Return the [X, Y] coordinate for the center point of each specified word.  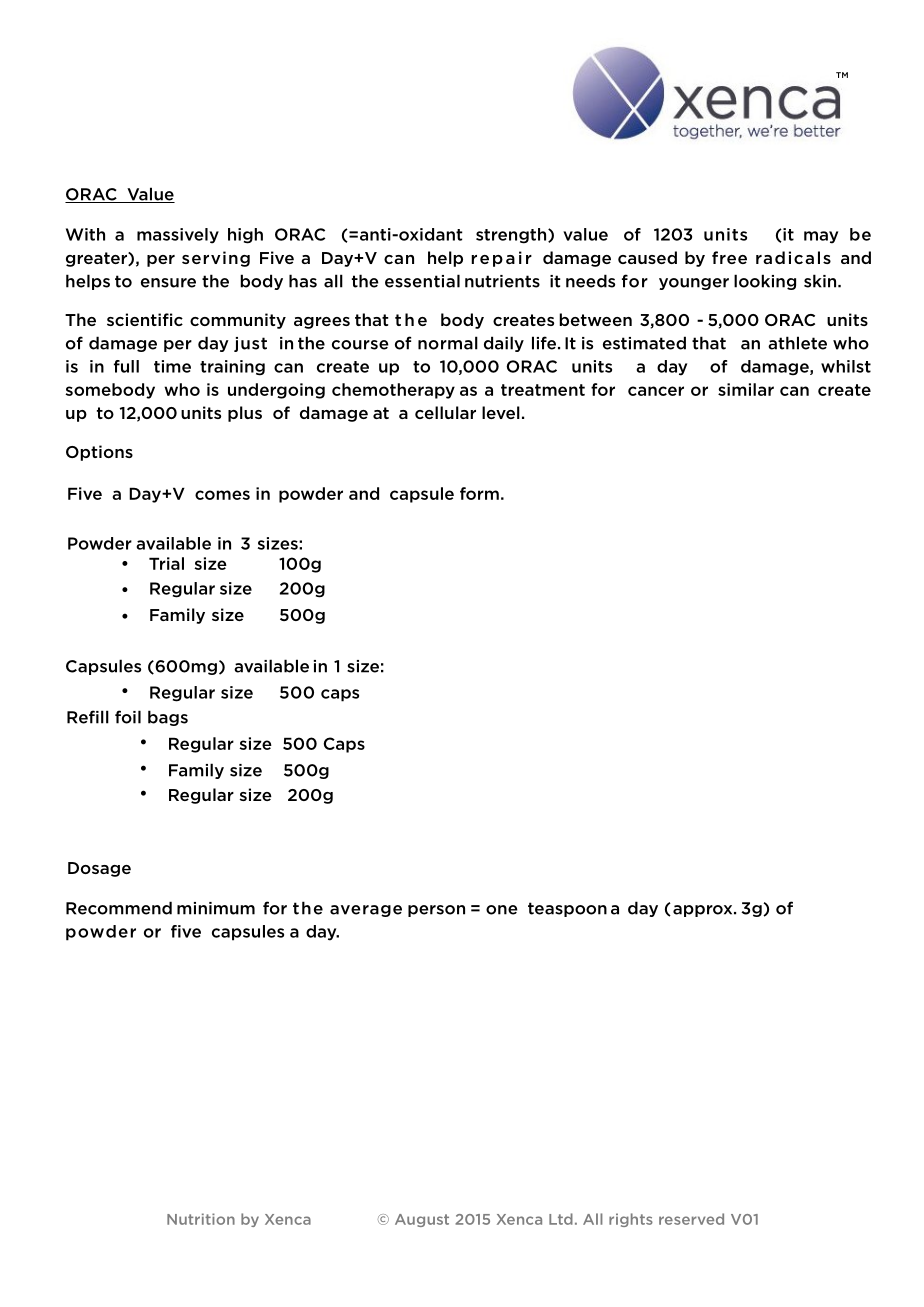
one [502, 910]
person [436, 911]
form [479, 493]
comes [222, 495]
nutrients [502, 281]
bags [168, 718]
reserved [691, 1219]
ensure [168, 283]
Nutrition [201, 1219]
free [729, 257]
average [366, 911]
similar [746, 389]
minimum [216, 908]
